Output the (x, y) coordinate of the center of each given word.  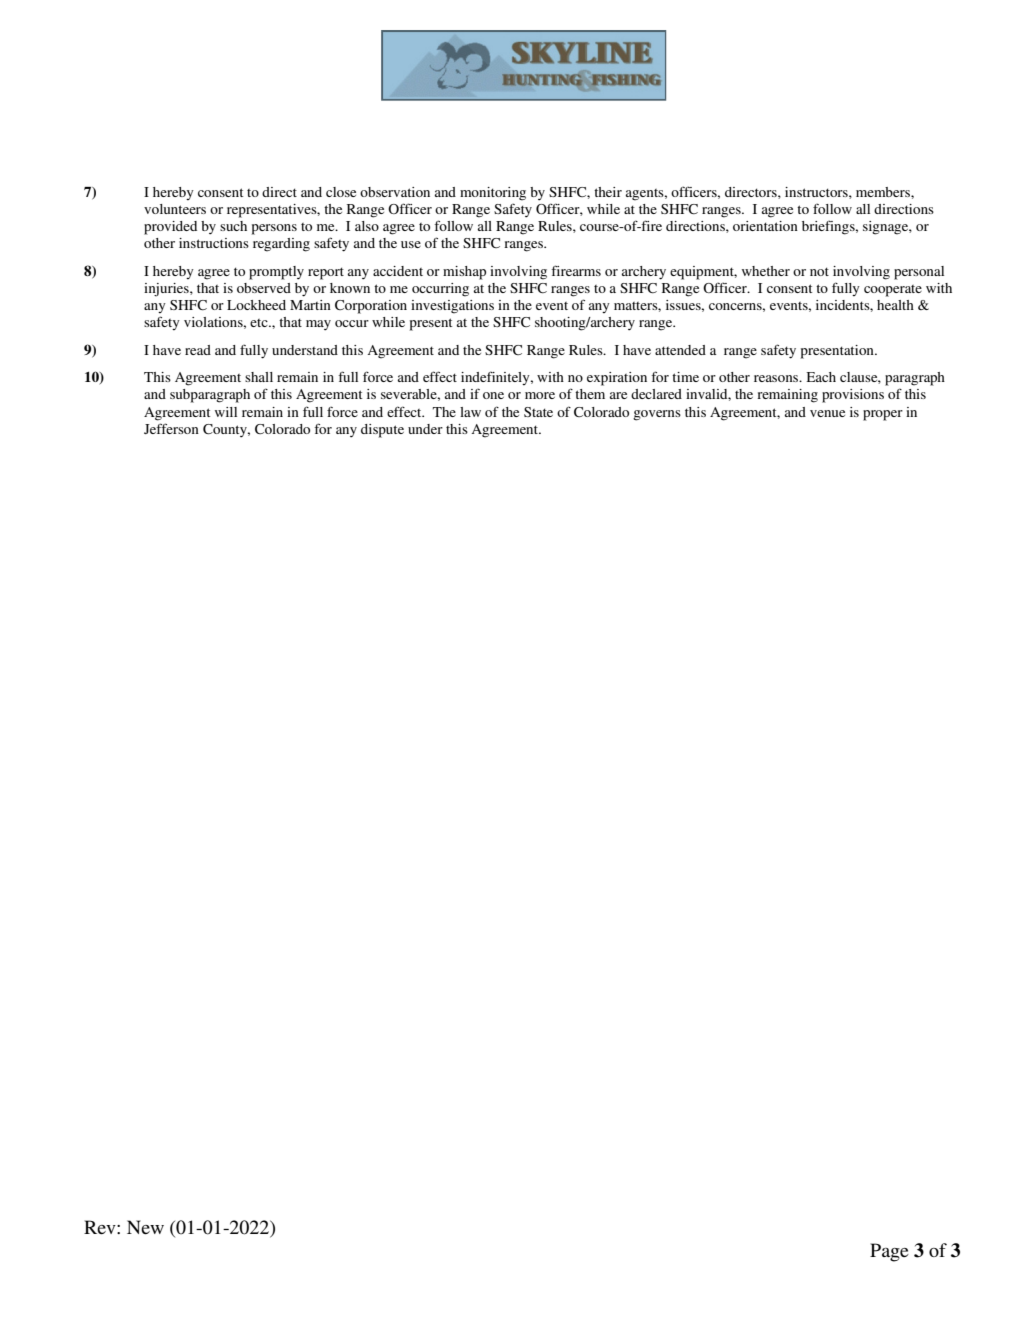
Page (889, 1252)
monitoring (493, 194)
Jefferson (171, 428)
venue (827, 413)
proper (883, 415)
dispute (382, 431)
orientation (765, 226)
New (145, 1227)
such (233, 226)
